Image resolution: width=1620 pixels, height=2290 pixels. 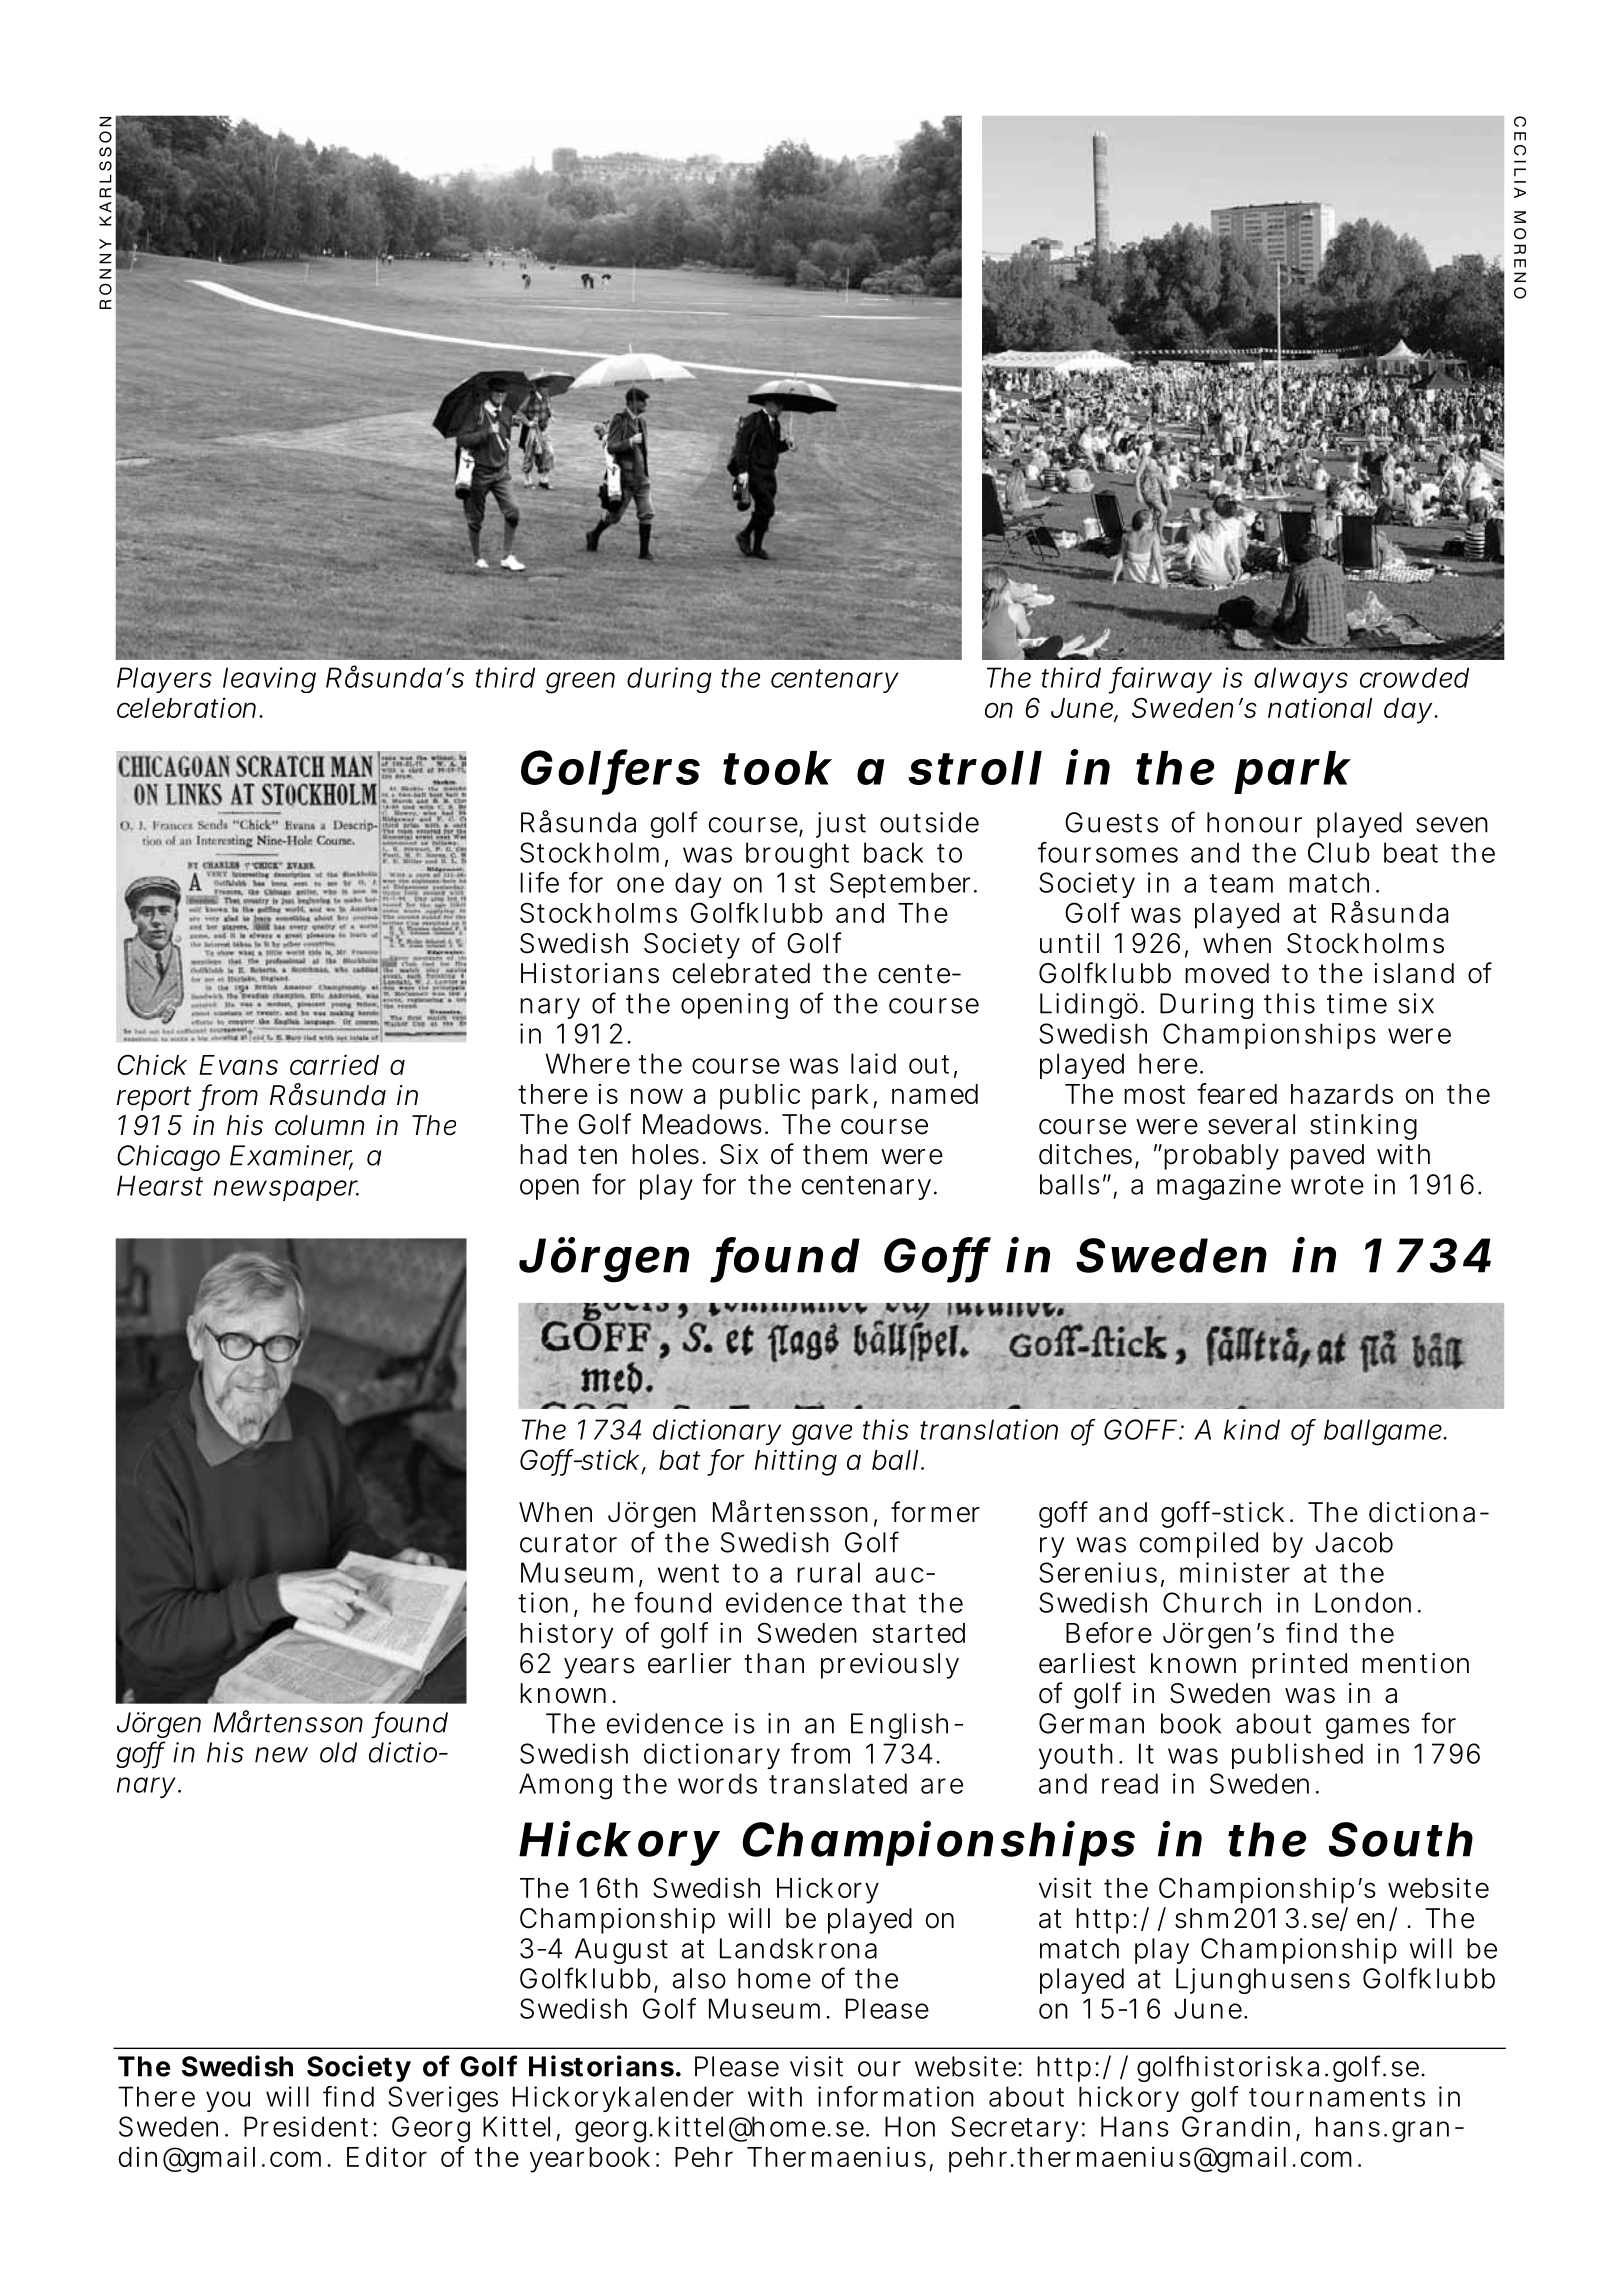 What do you see at coordinates (1301, 680) in the screenshot?
I see `always` at bounding box center [1301, 680].
